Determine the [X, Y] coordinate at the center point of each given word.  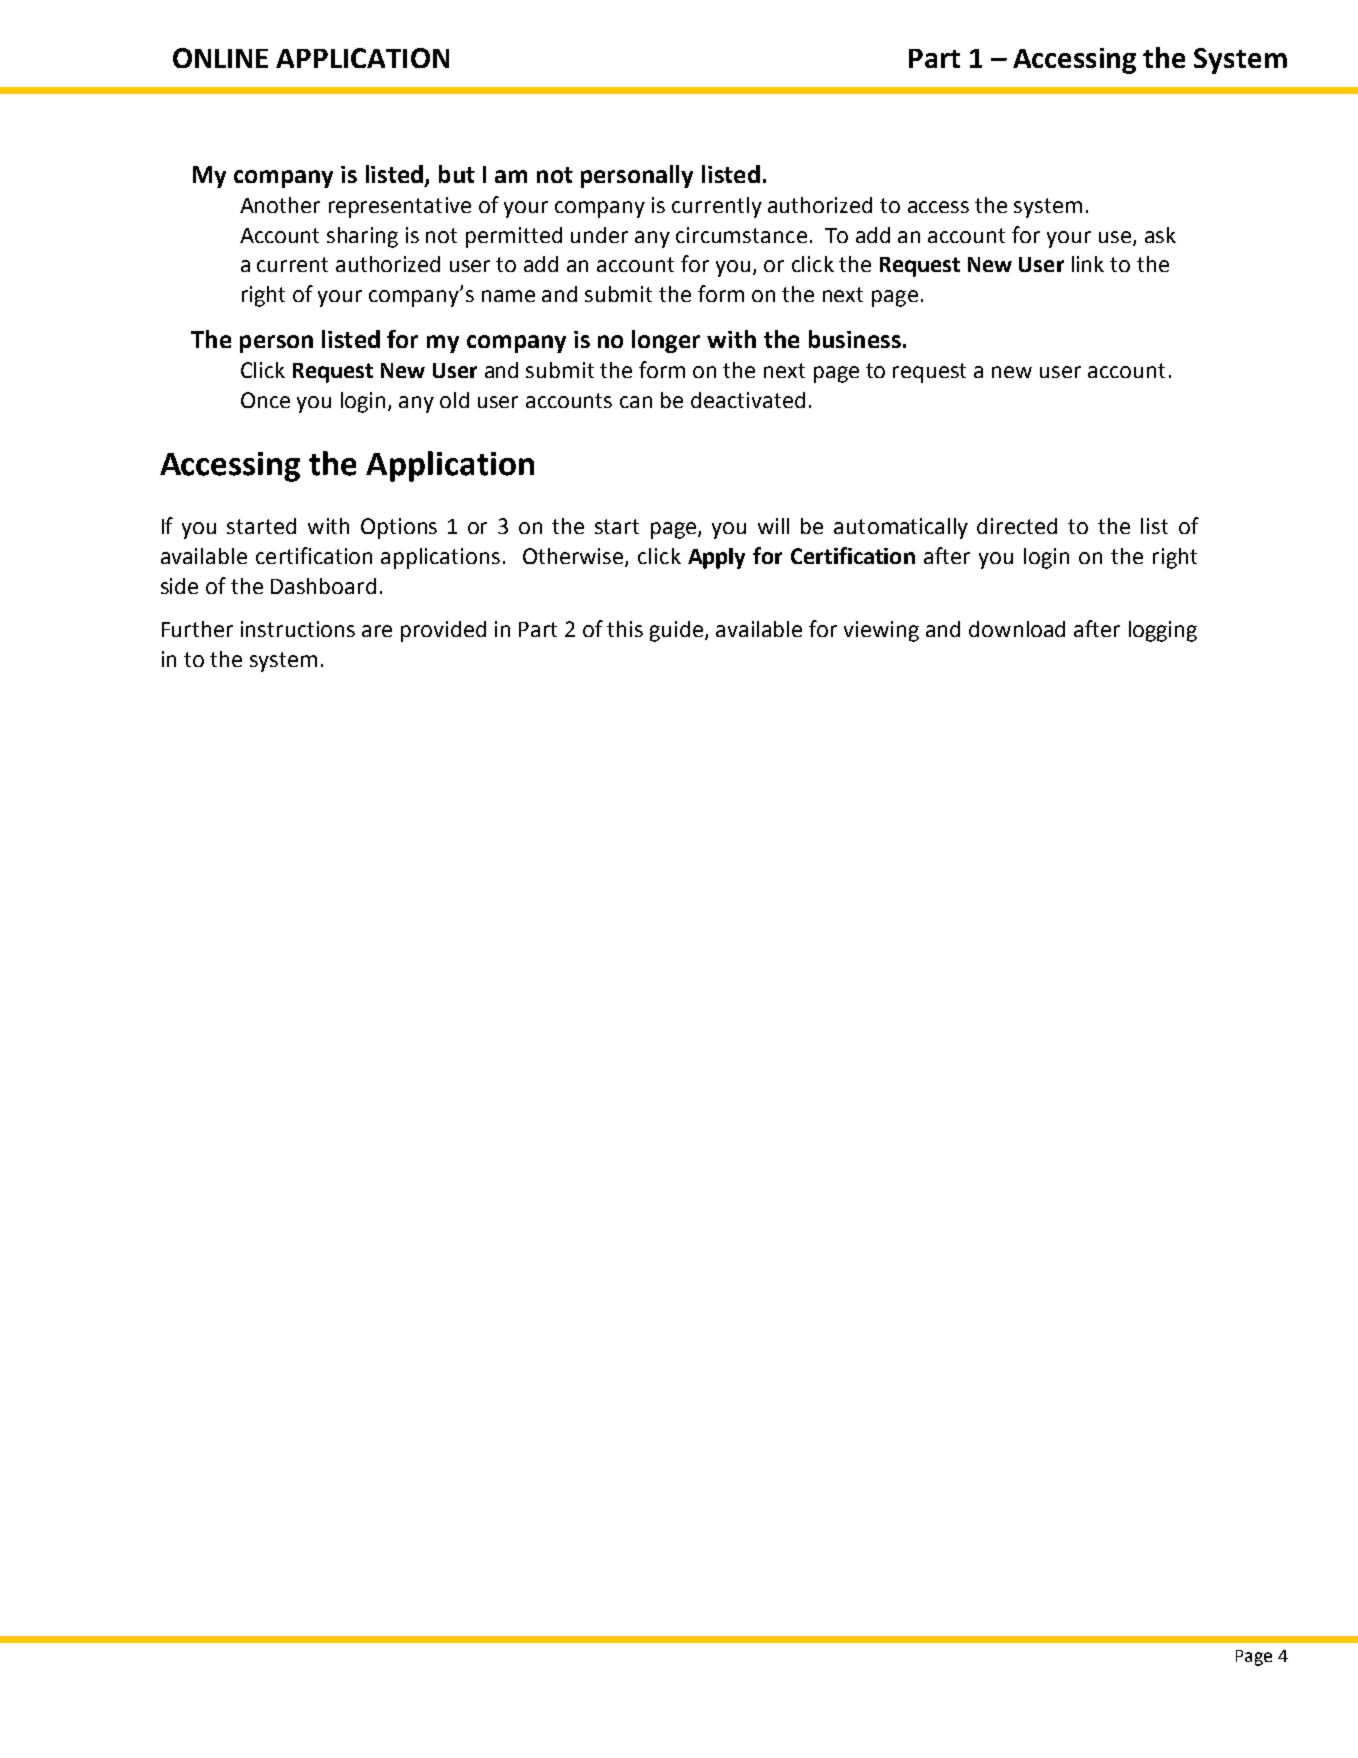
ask [1160, 235]
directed [1017, 526]
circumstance [741, 235]
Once [265, 400]
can [636, 402]
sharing [362, 237]
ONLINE [220, 58]
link [1088, 264]
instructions [298, 629]
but [457, 174]
